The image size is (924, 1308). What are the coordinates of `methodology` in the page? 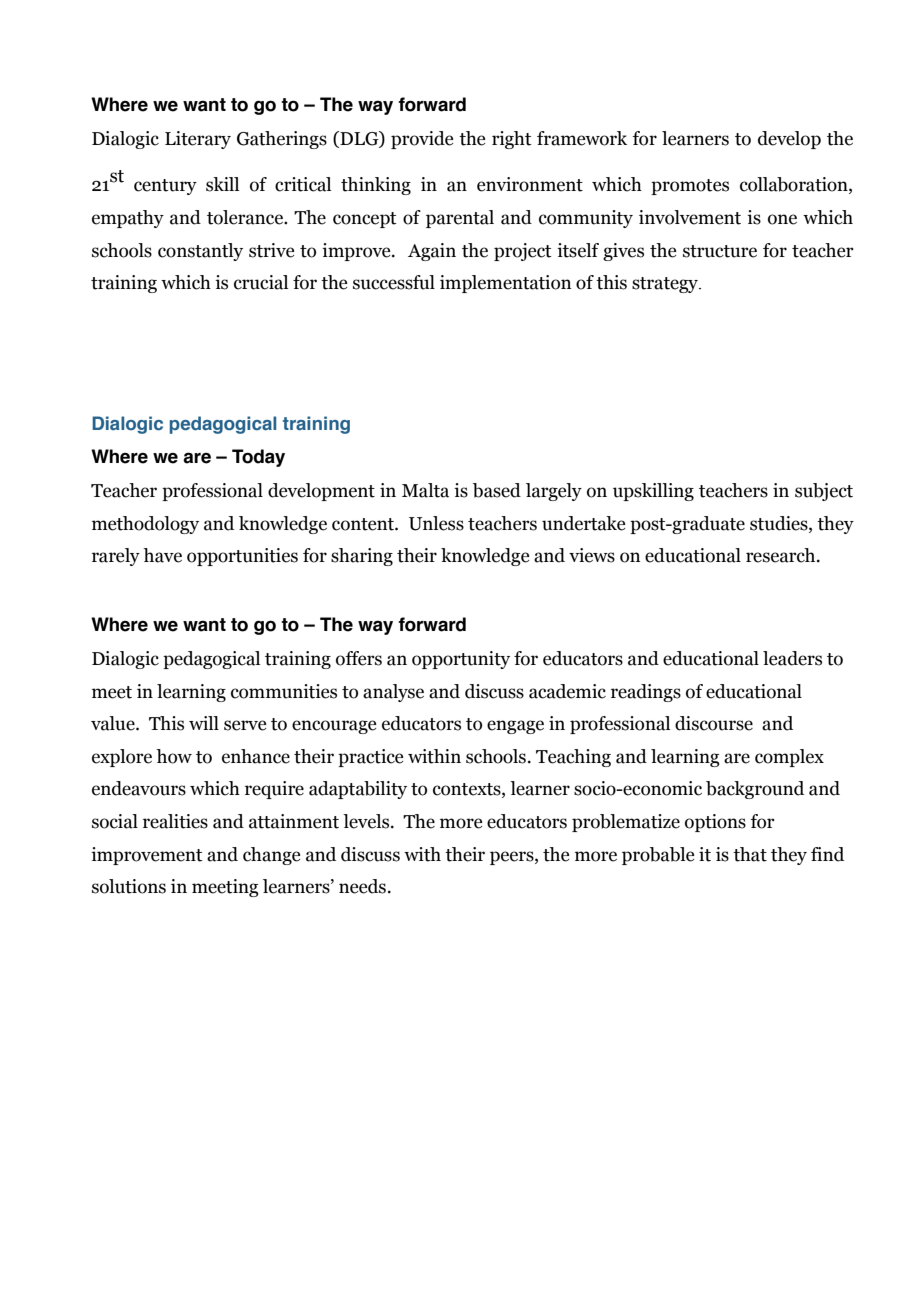 It's located at (145, 525).
